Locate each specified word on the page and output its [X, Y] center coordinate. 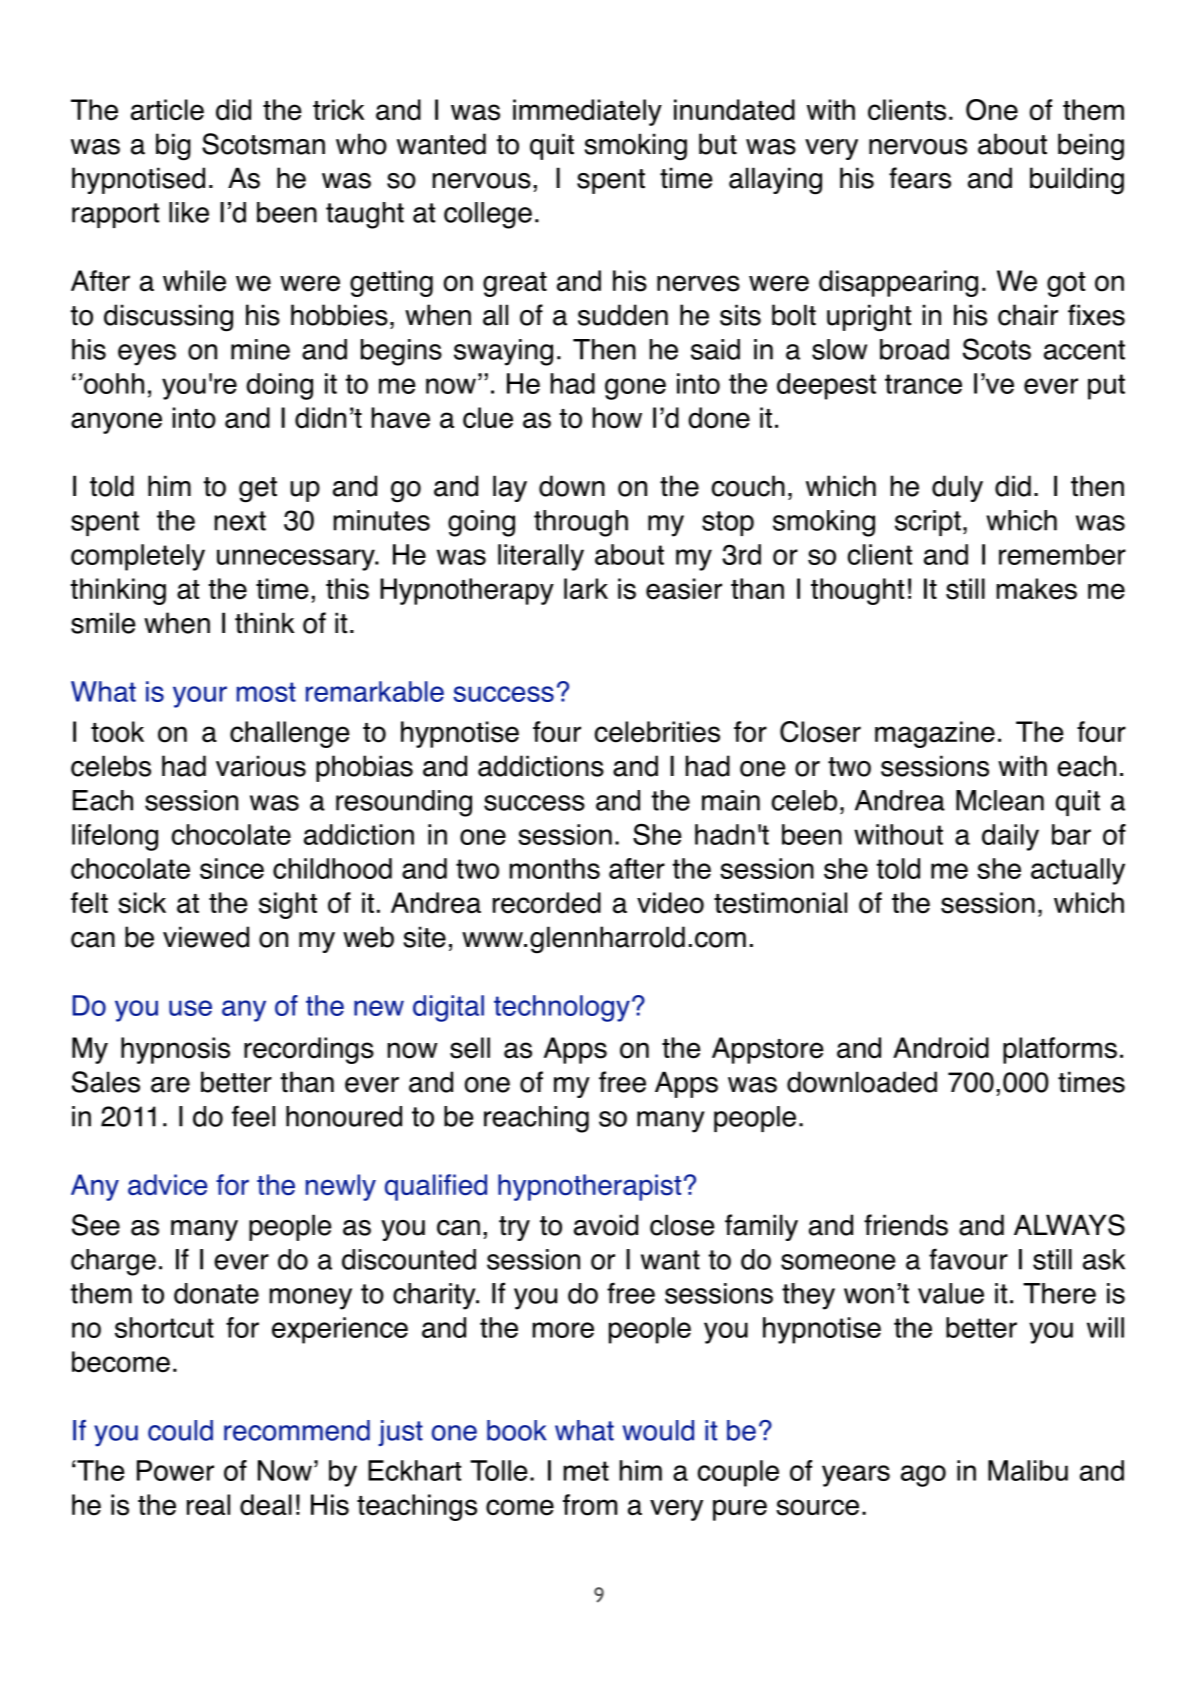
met [586, 1471]
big [173, 147]
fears [920, 178]
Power [175, 1470]
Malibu [1028, 1470]
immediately [587, 112]
